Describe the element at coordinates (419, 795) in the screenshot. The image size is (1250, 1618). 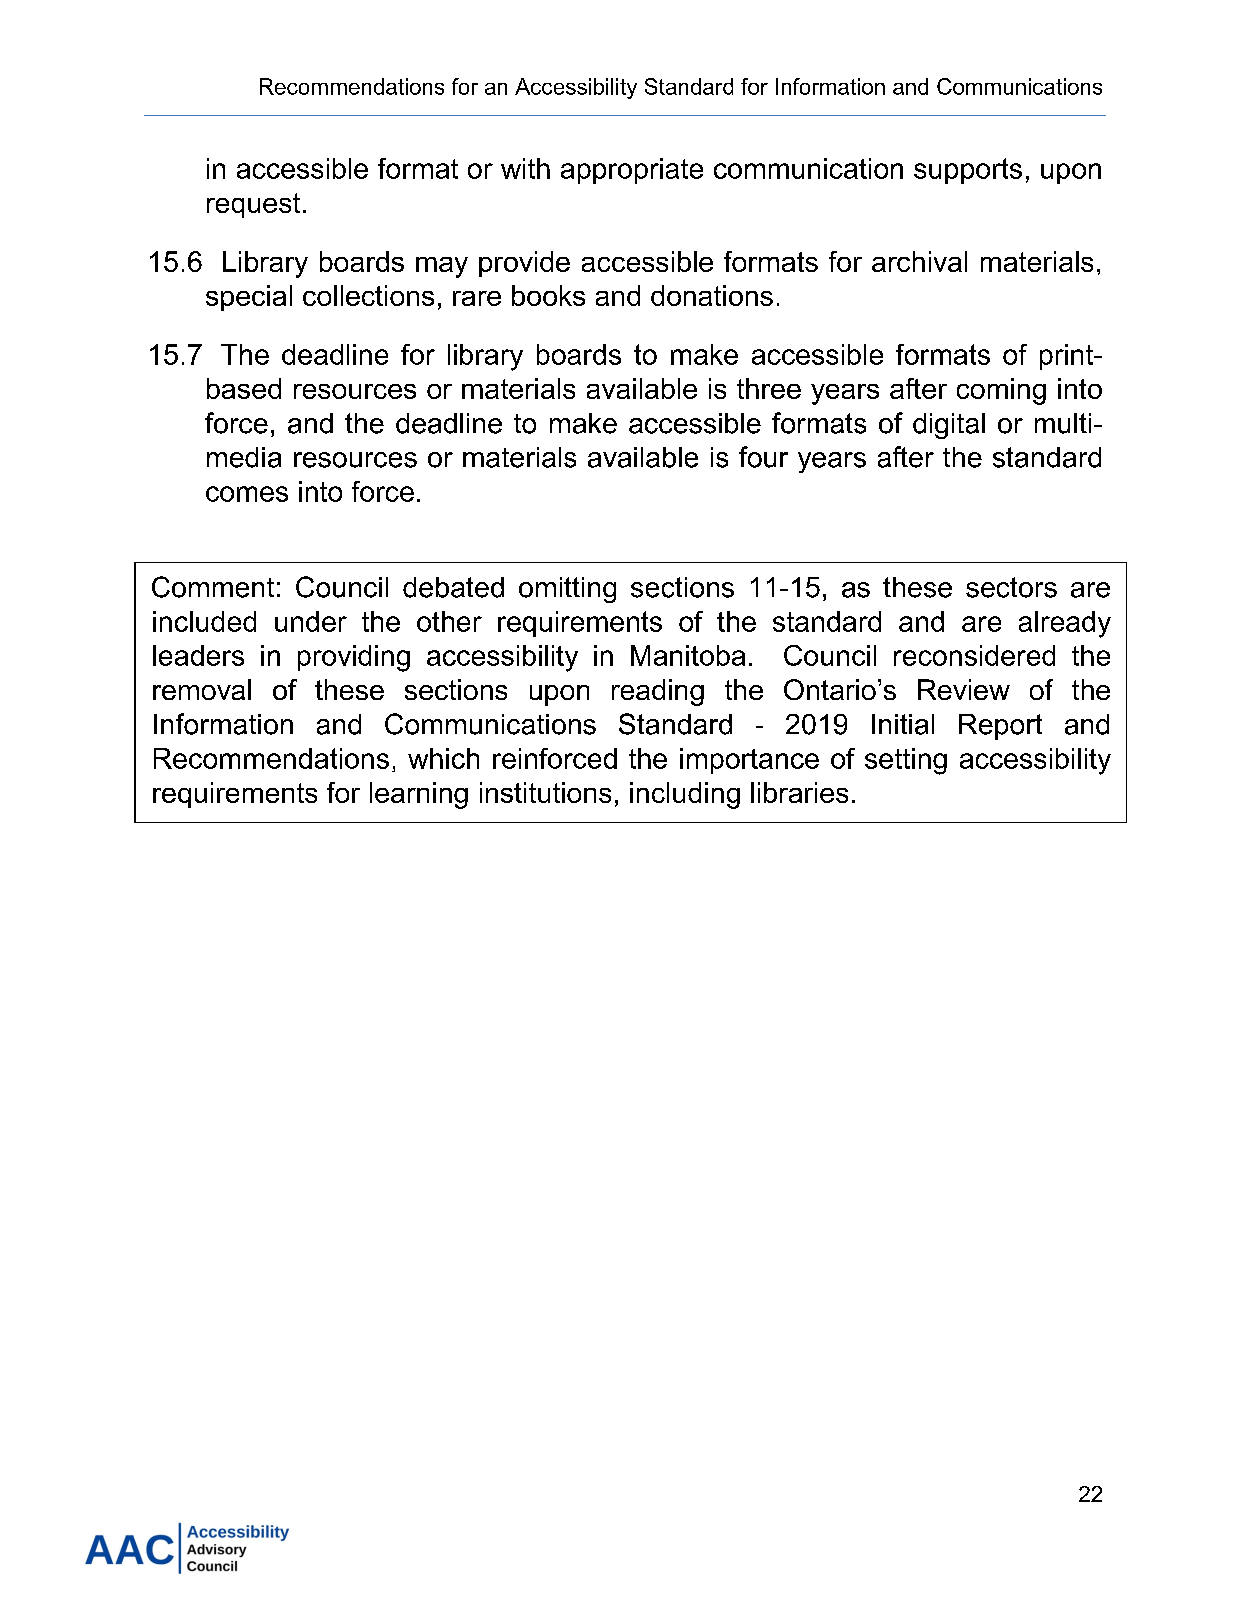
I see `learning` at that location.
